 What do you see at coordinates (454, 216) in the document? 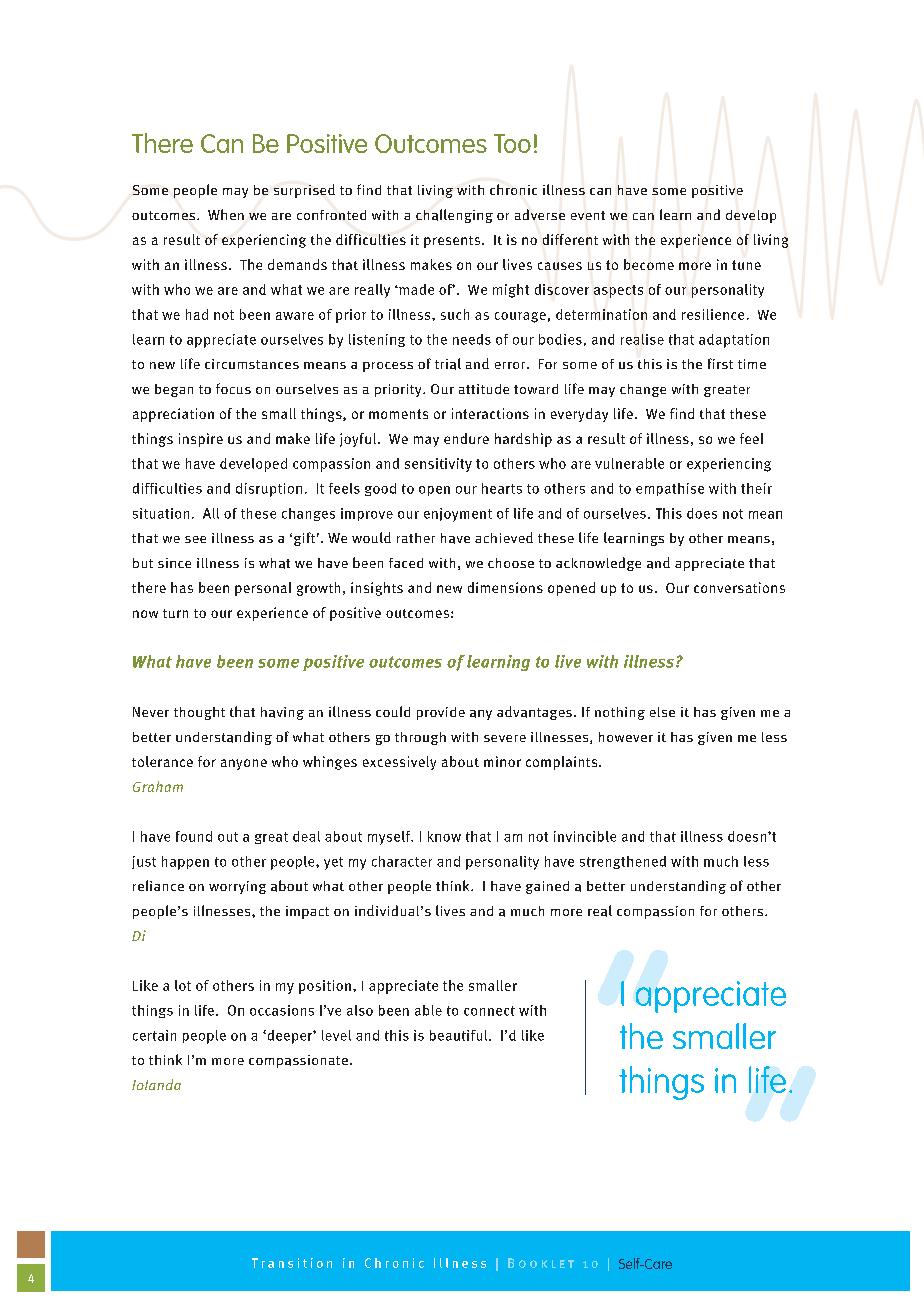
I see `challenging` at bounding box center [454, 216].
